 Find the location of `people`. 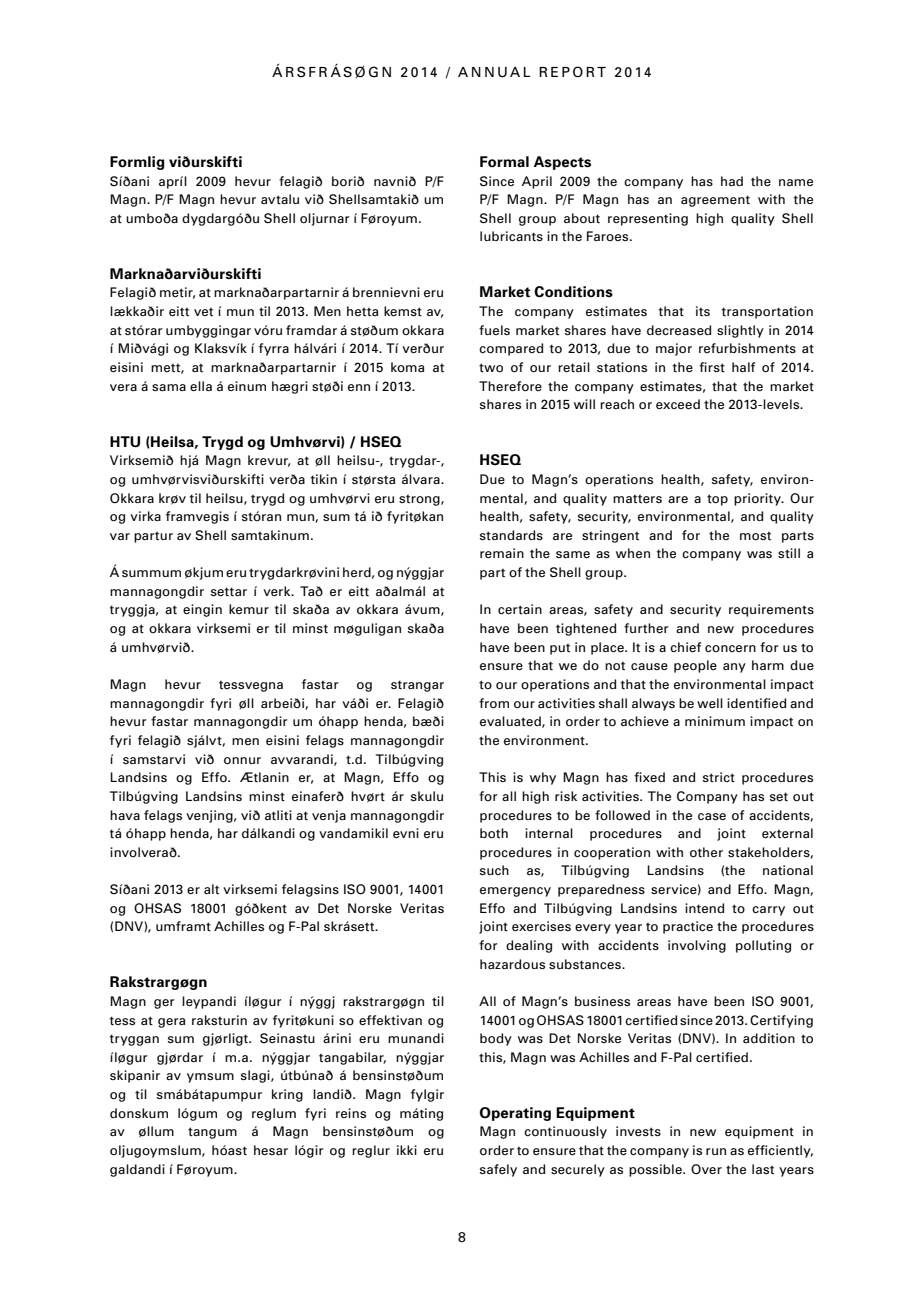

people is located at coordinates (695, 666).
